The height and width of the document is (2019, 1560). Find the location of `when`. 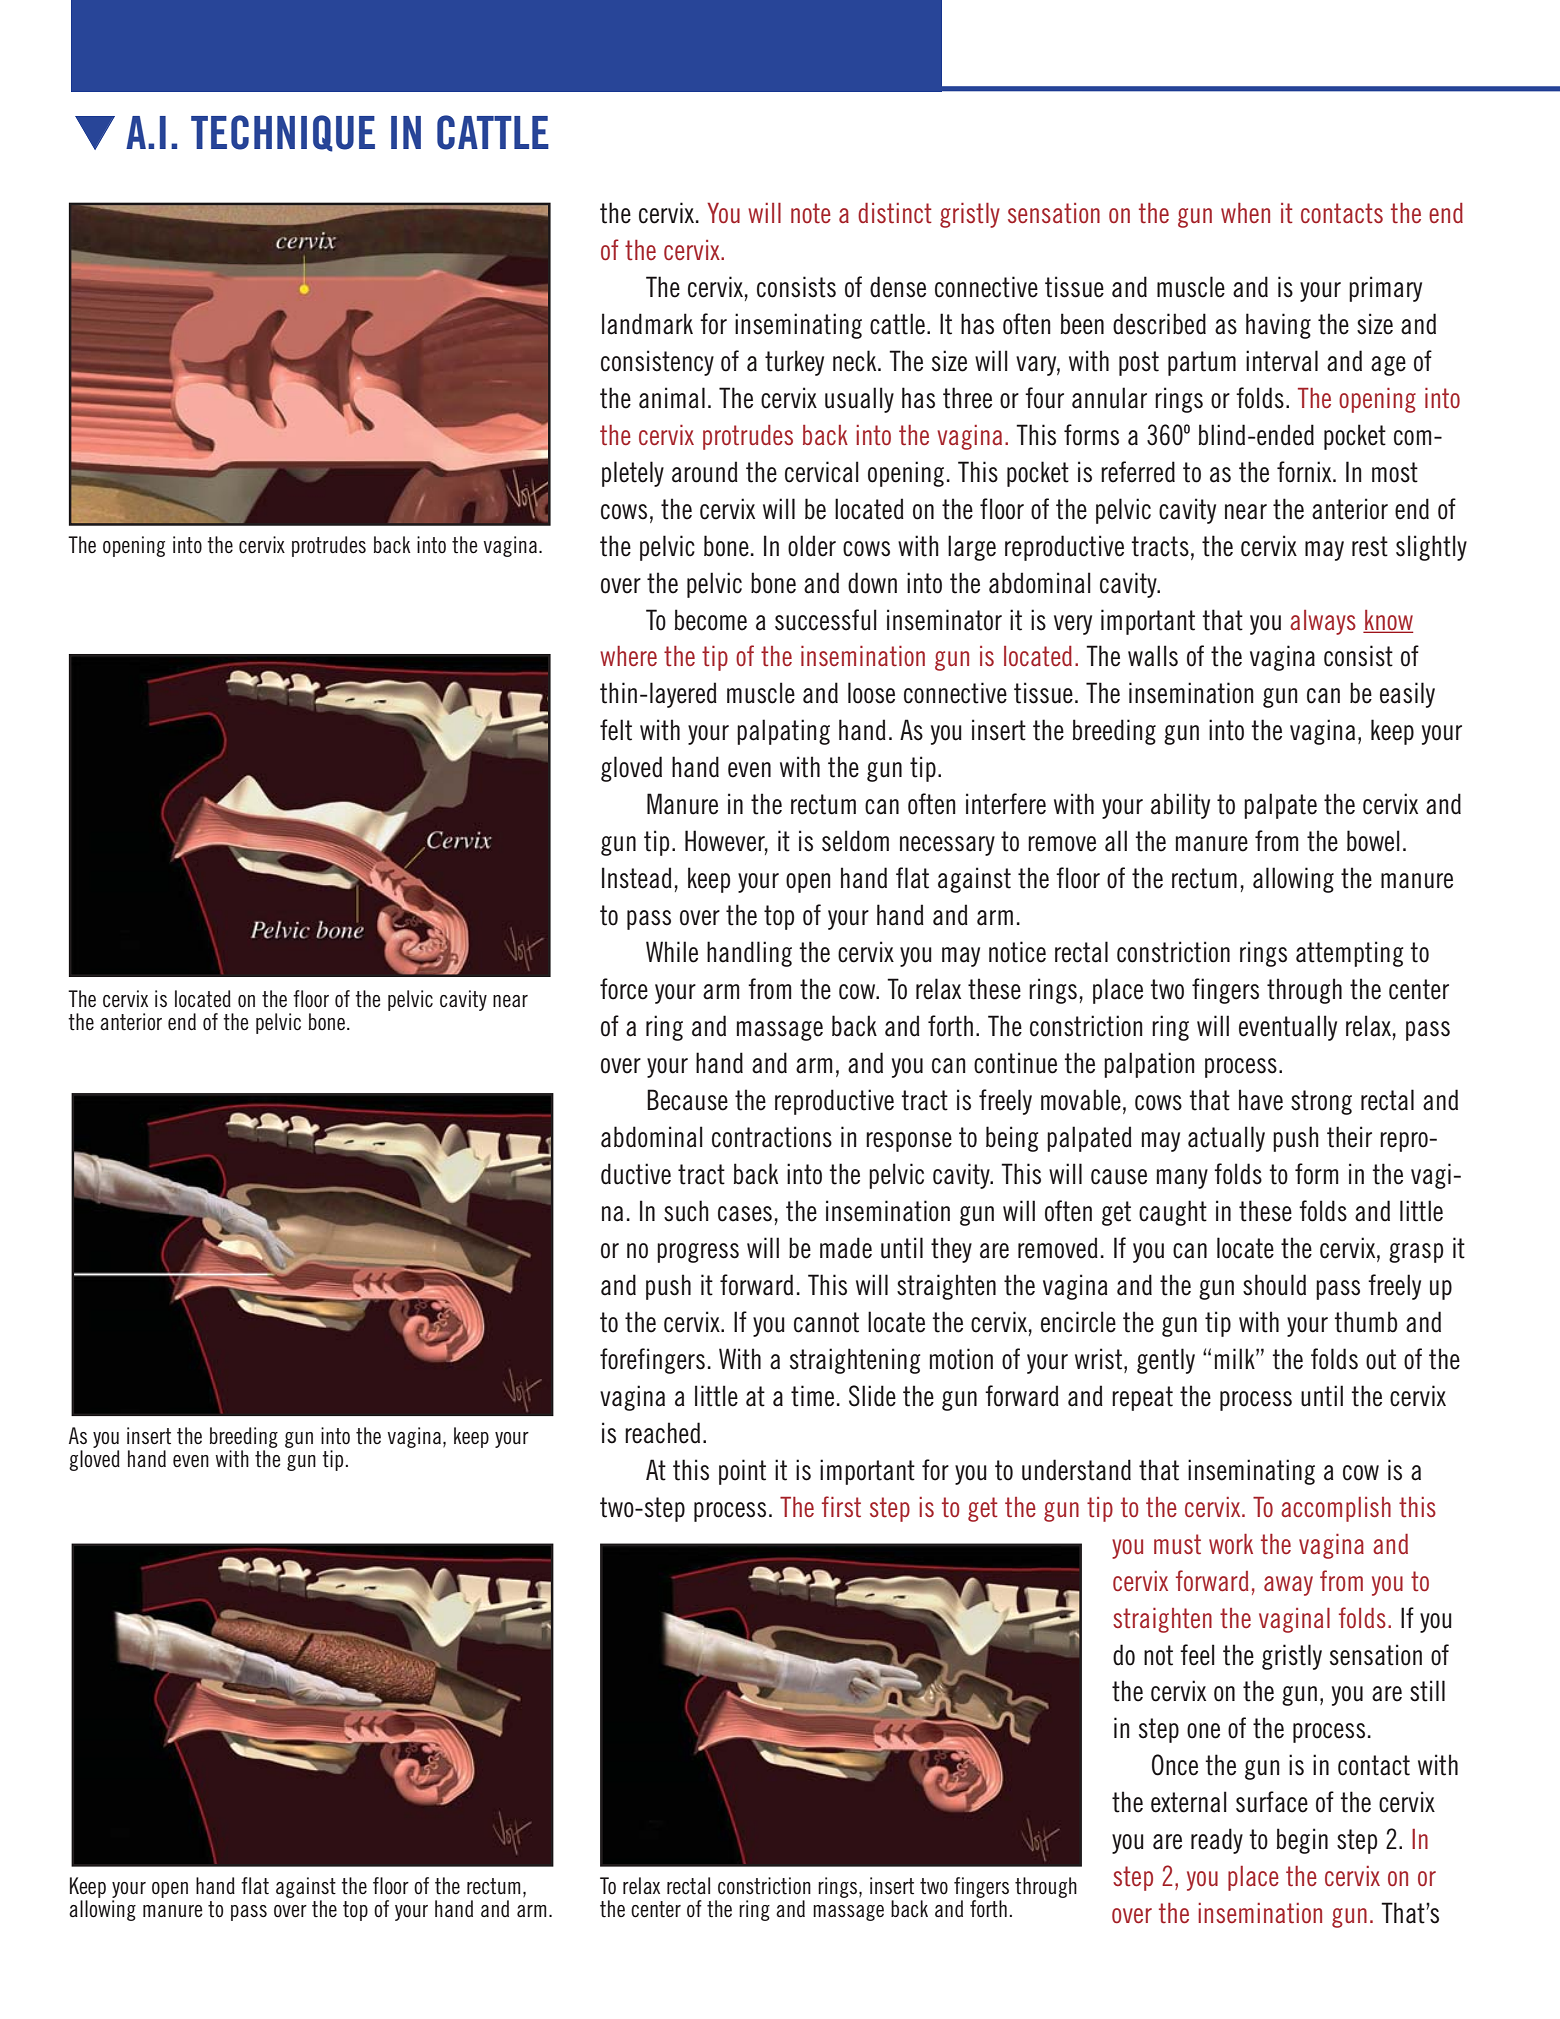

when is located at coordinates (1245, 213).
